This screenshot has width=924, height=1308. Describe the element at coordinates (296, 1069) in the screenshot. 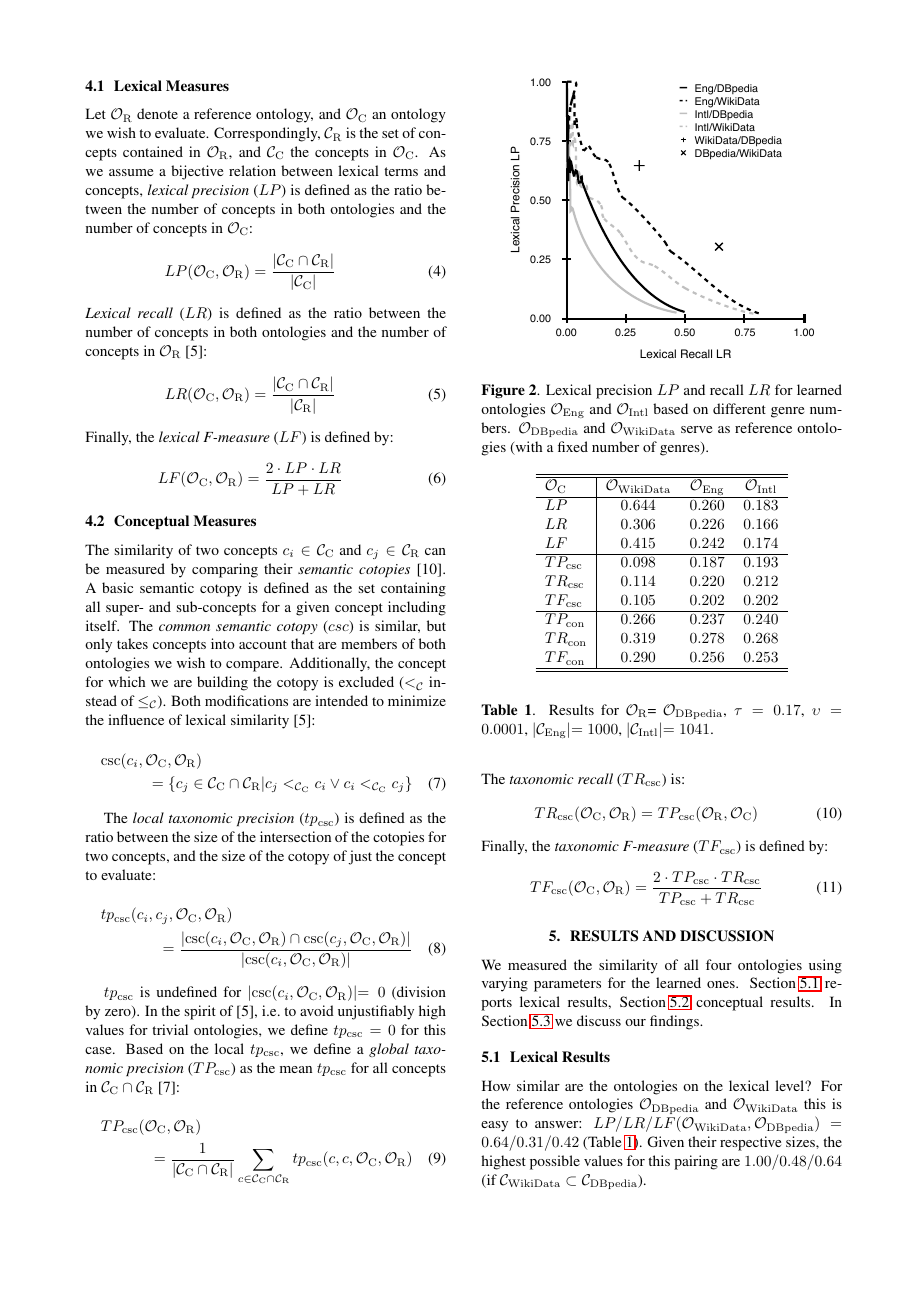

I see `mean` at that location.
